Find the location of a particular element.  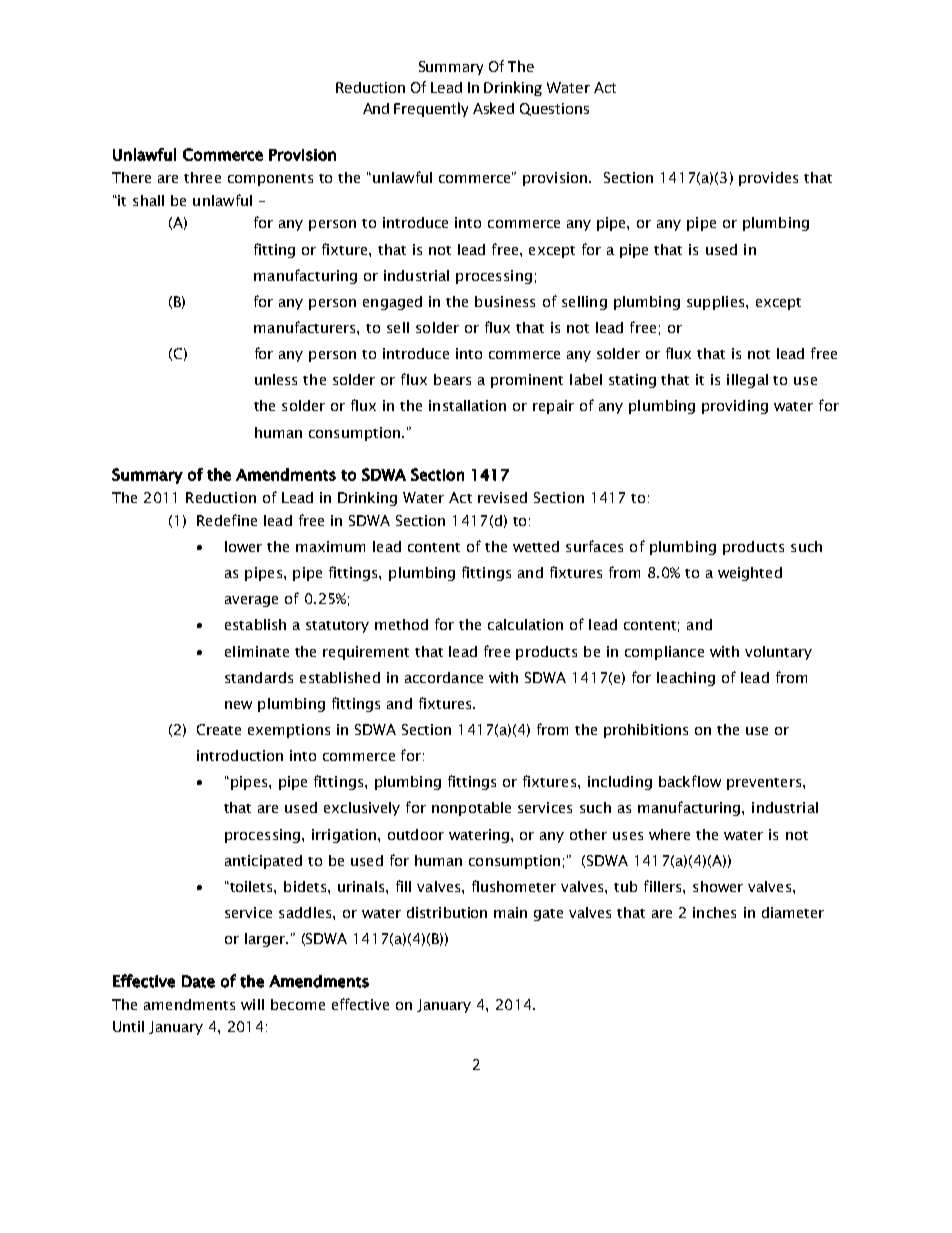

weighted is located at coordinates (750, 574).
